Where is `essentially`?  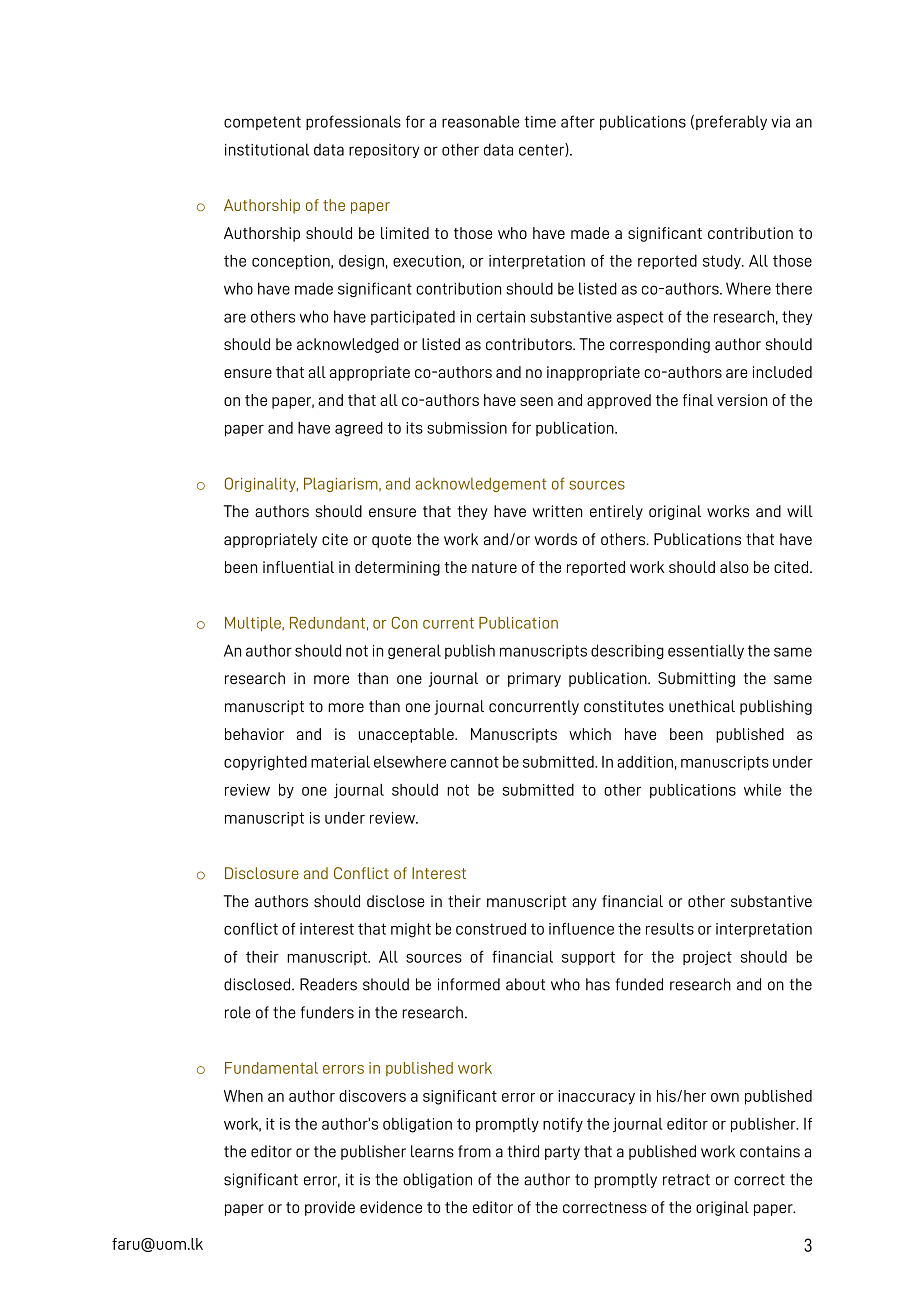
essentially is located at coordinates (706, 651).
